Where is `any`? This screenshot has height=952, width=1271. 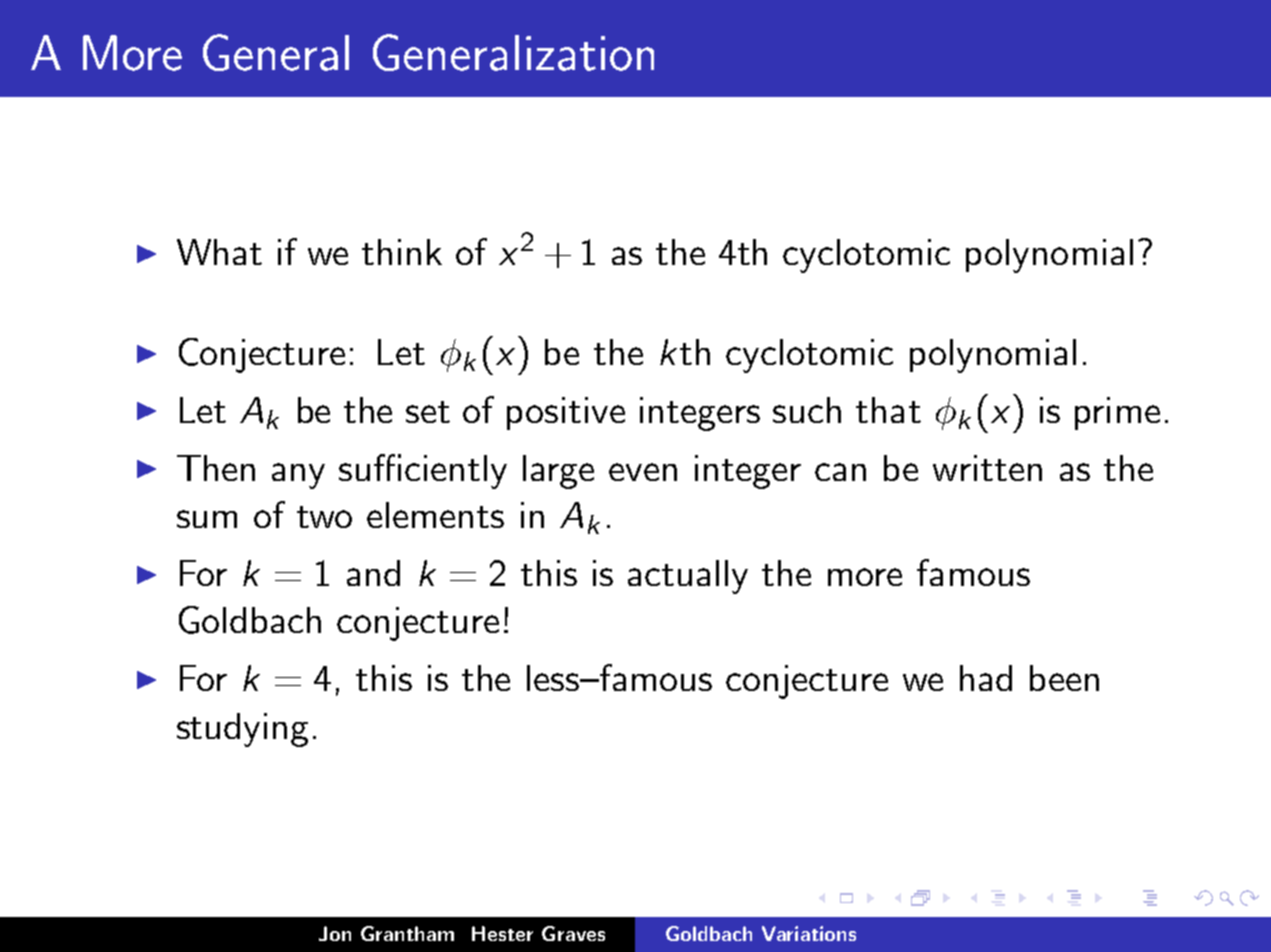
any is located at coordinates (298, 476).
